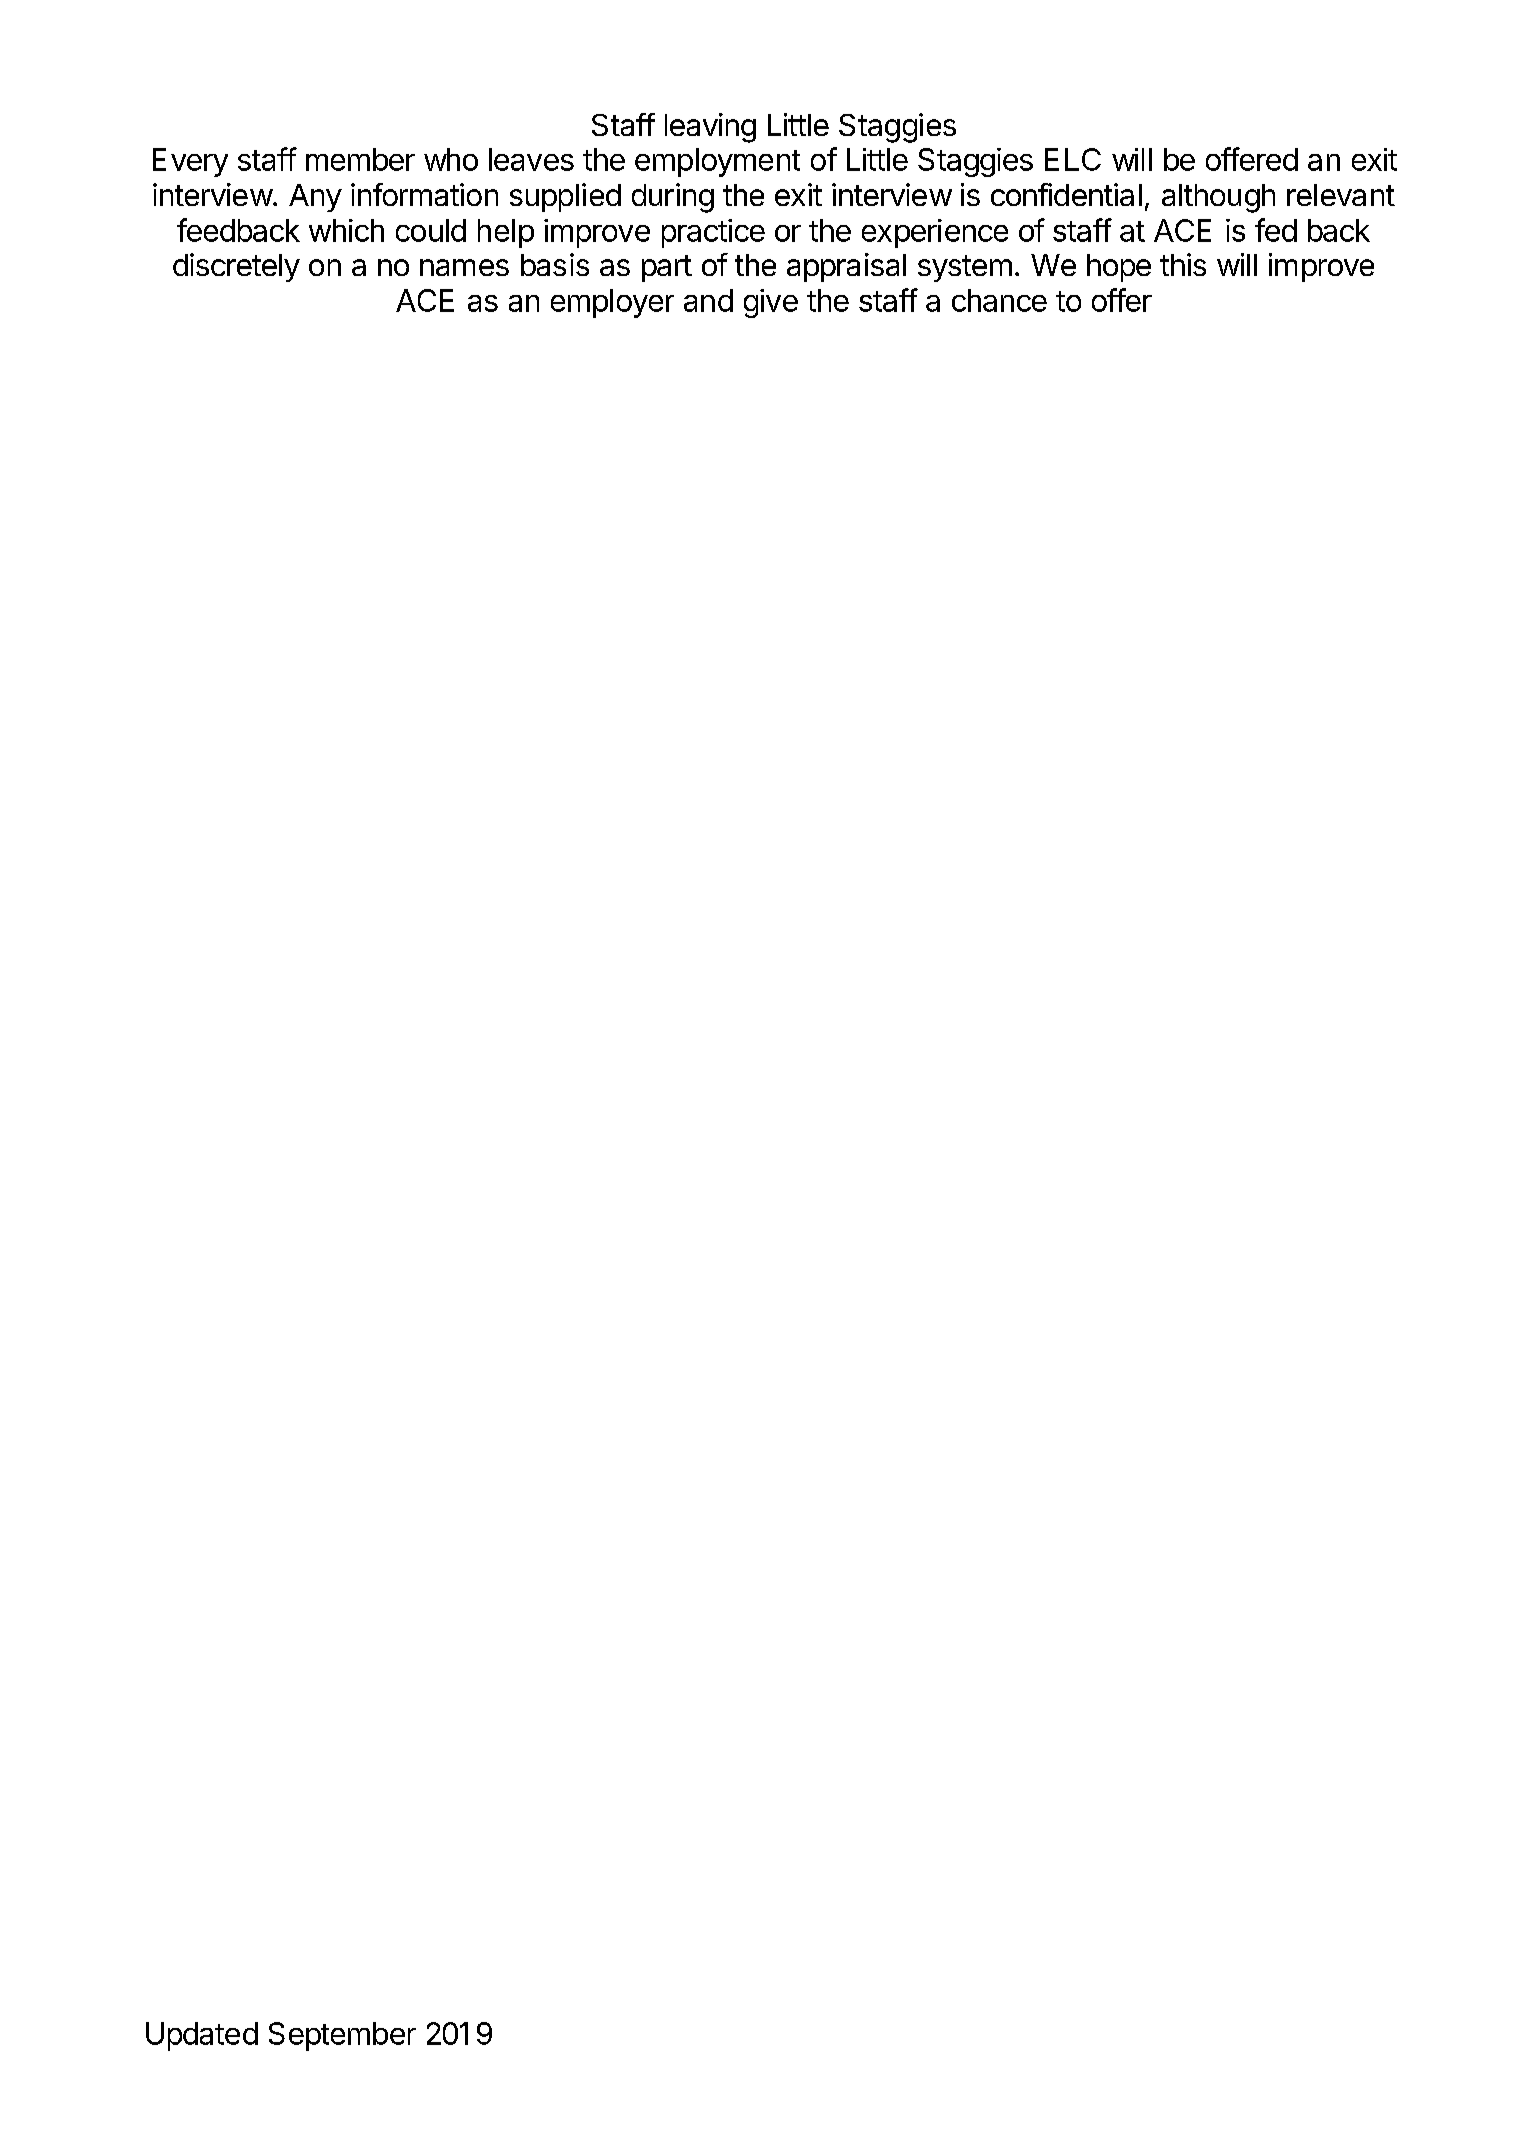 The width and height of the image is (1513, 2140). I want to click on chance, so click(999, 300).
